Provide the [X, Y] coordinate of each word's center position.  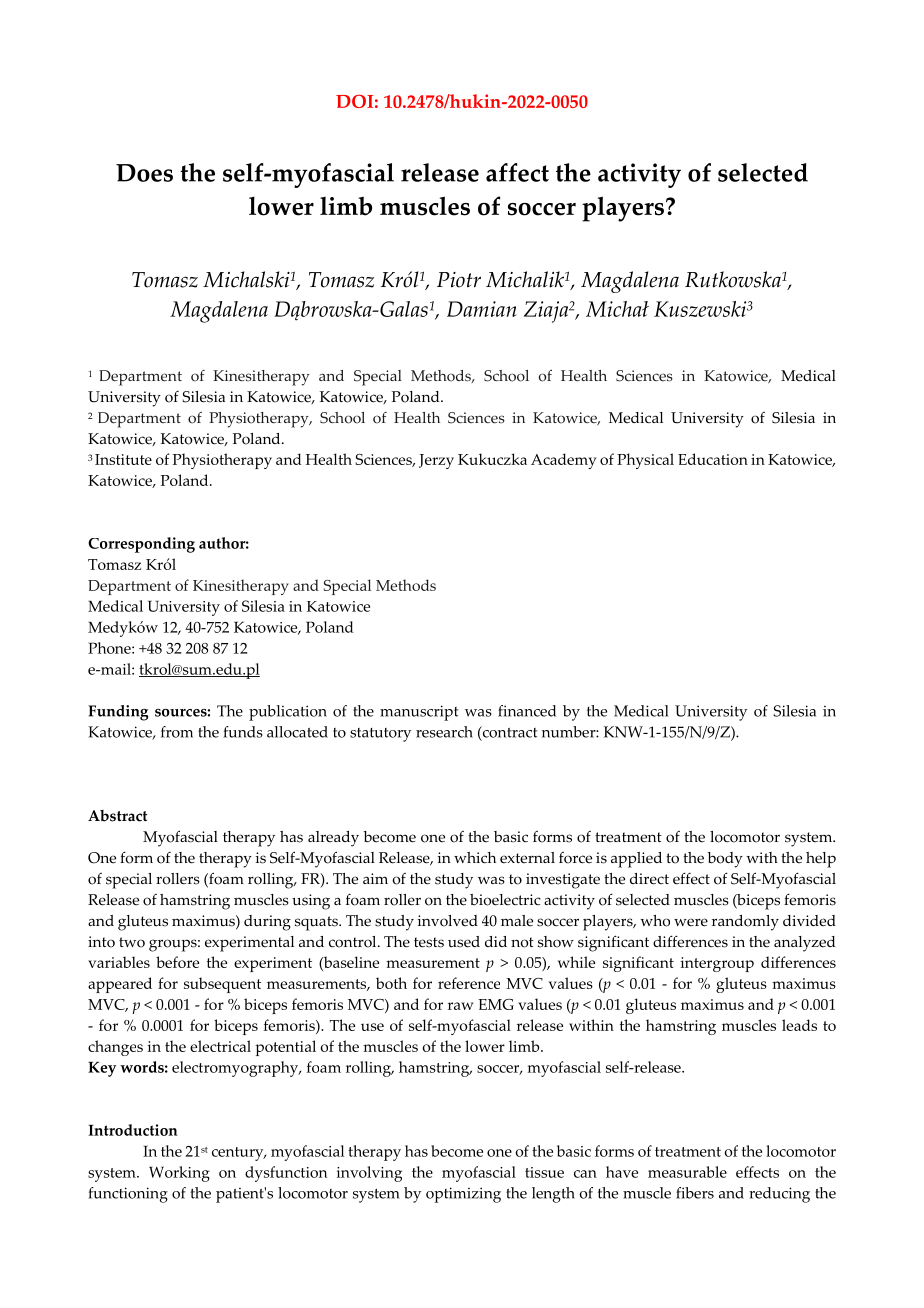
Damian [482, 309]
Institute [123, 459]
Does [144, 173]
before [177, 962]
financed [527, 711]
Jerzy [436, 461]
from [177, 732]
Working [179, 1174]
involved [447, 921]
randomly [745, 923]
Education [713, 459]
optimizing [463, 1195]
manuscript [419, 713]
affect [517, 172]
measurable [687, 1172]
